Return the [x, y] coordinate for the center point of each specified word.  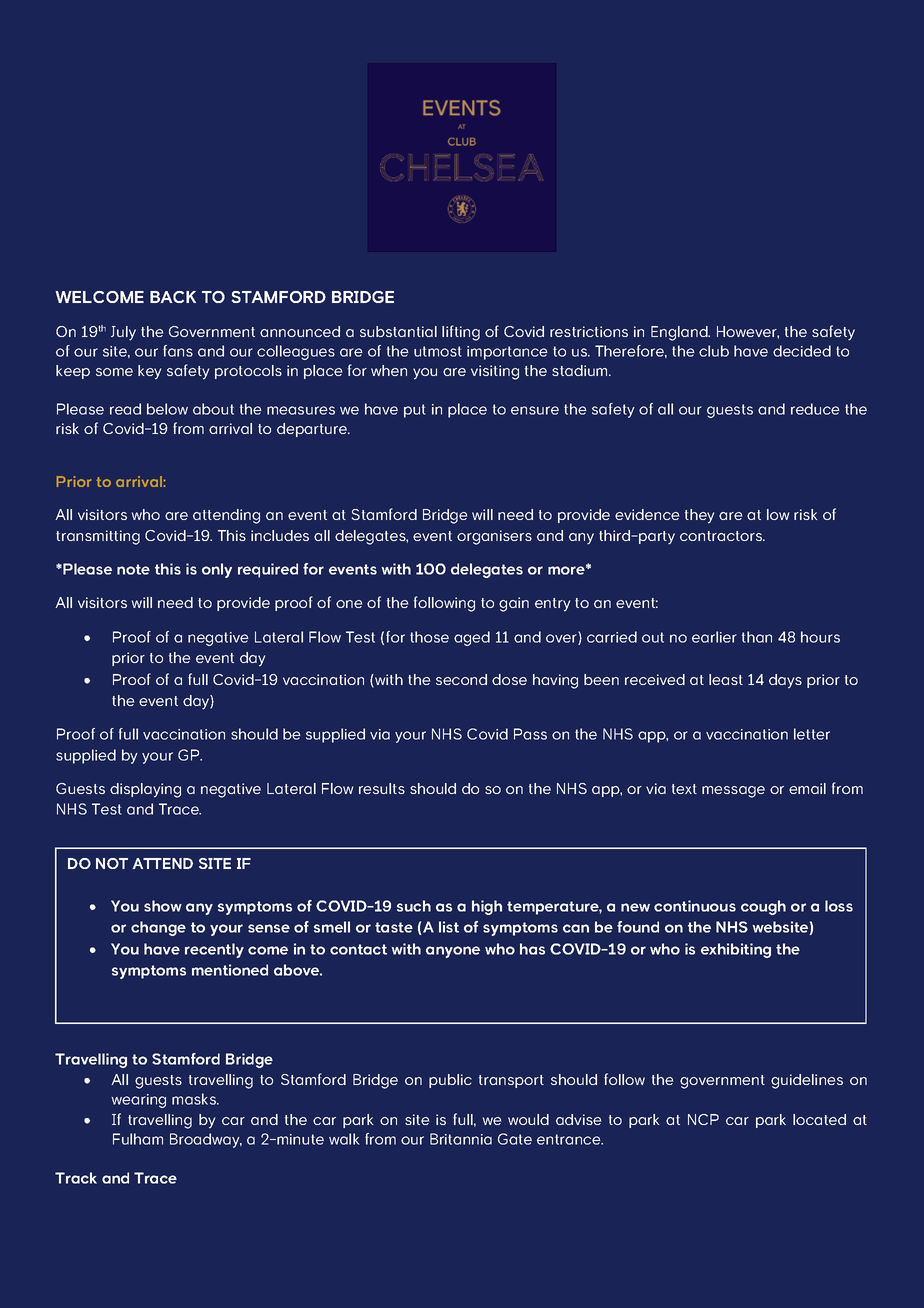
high [487, 907]
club [714, 351]
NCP [703, 1119]
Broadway [206, 1140]
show [163, 906]
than [757, 637]
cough [763, 907]
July [123, 333]
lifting [461, 333]
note [133, 569]
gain [514, 604]
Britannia [461, 1139]
